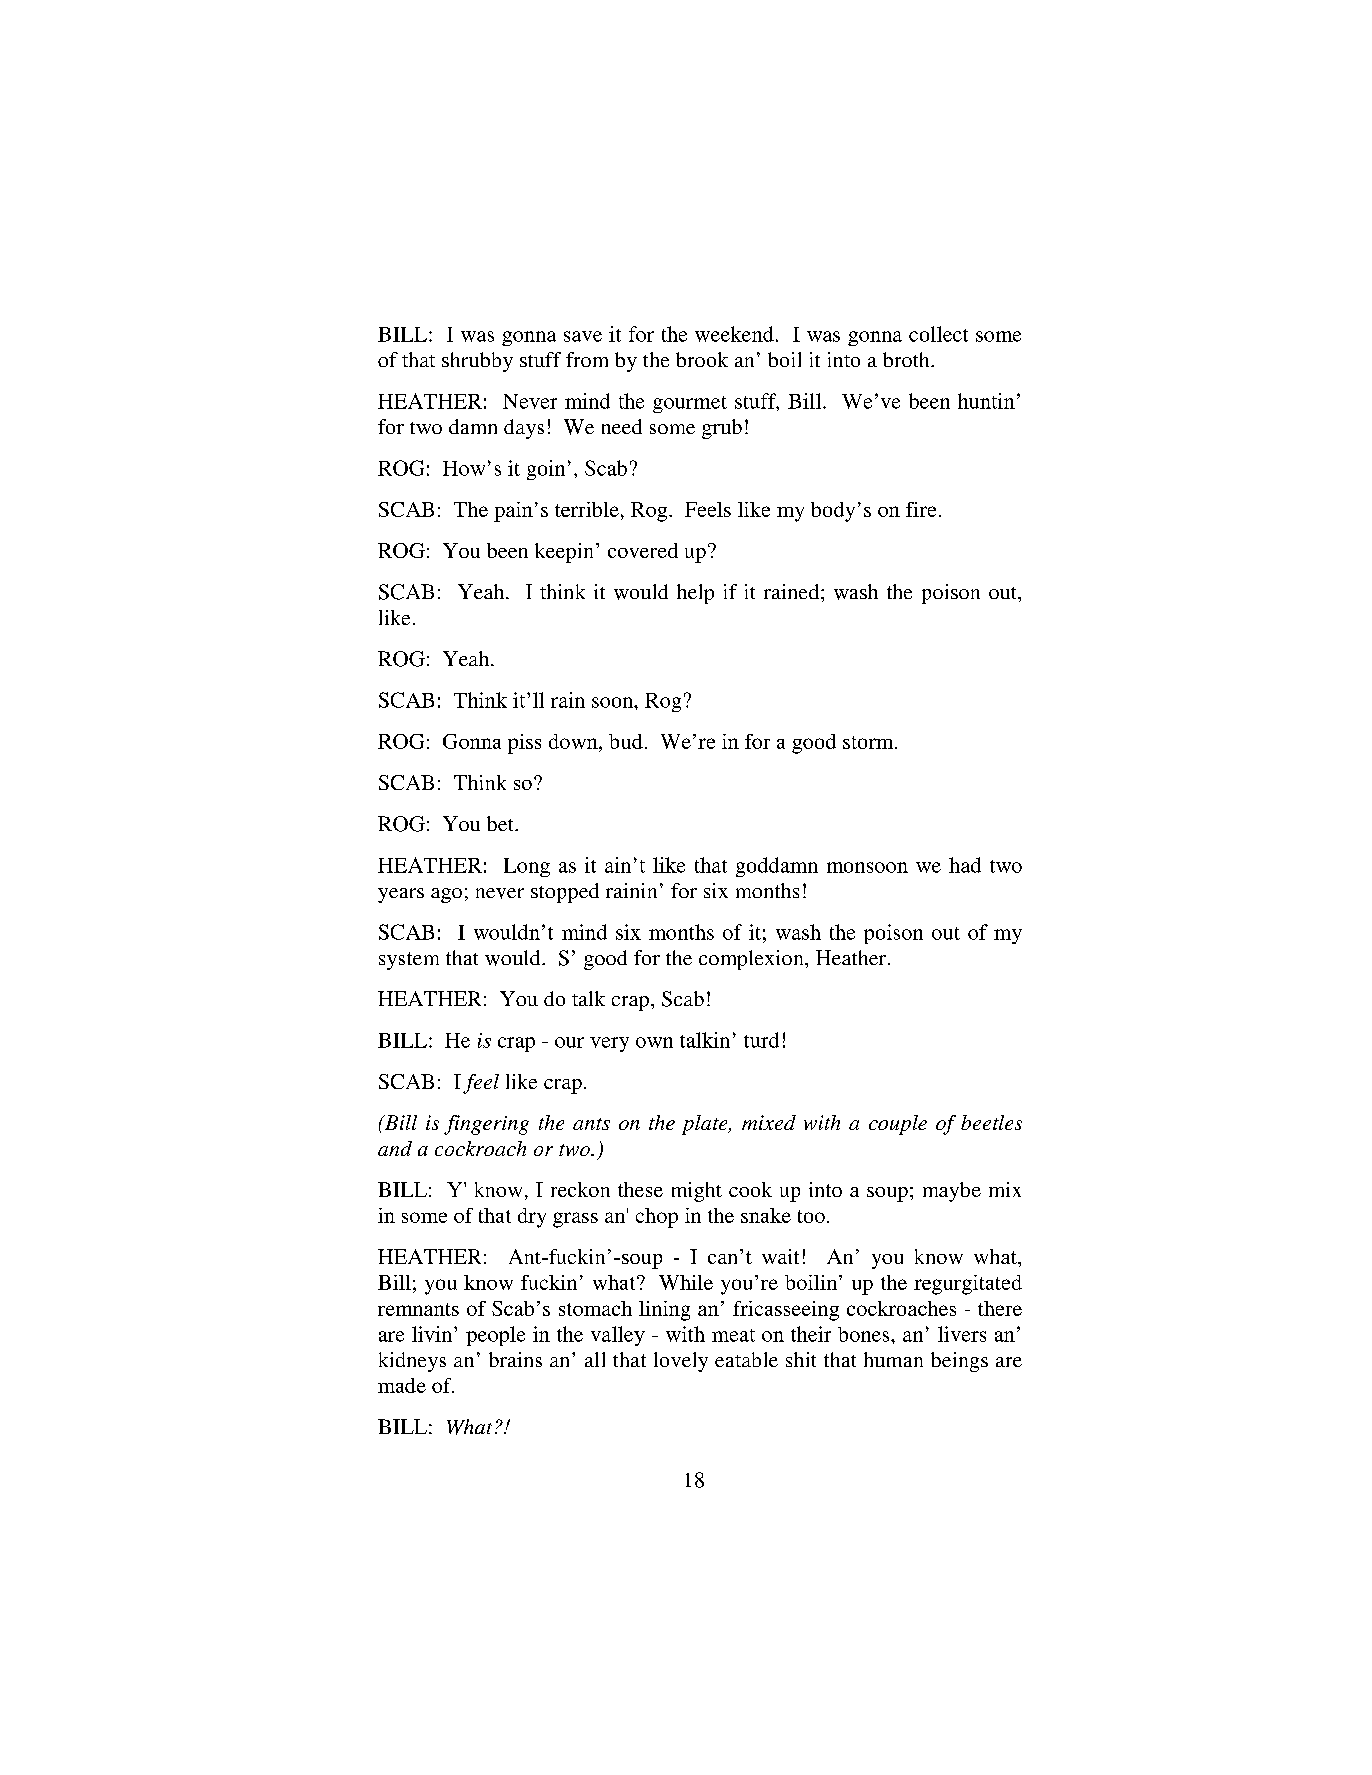 This page has width=1372, height=1775. What do you see at coordinates (477, 362) in the page?
I see `shrubby` at bounding box center [477, 362].
